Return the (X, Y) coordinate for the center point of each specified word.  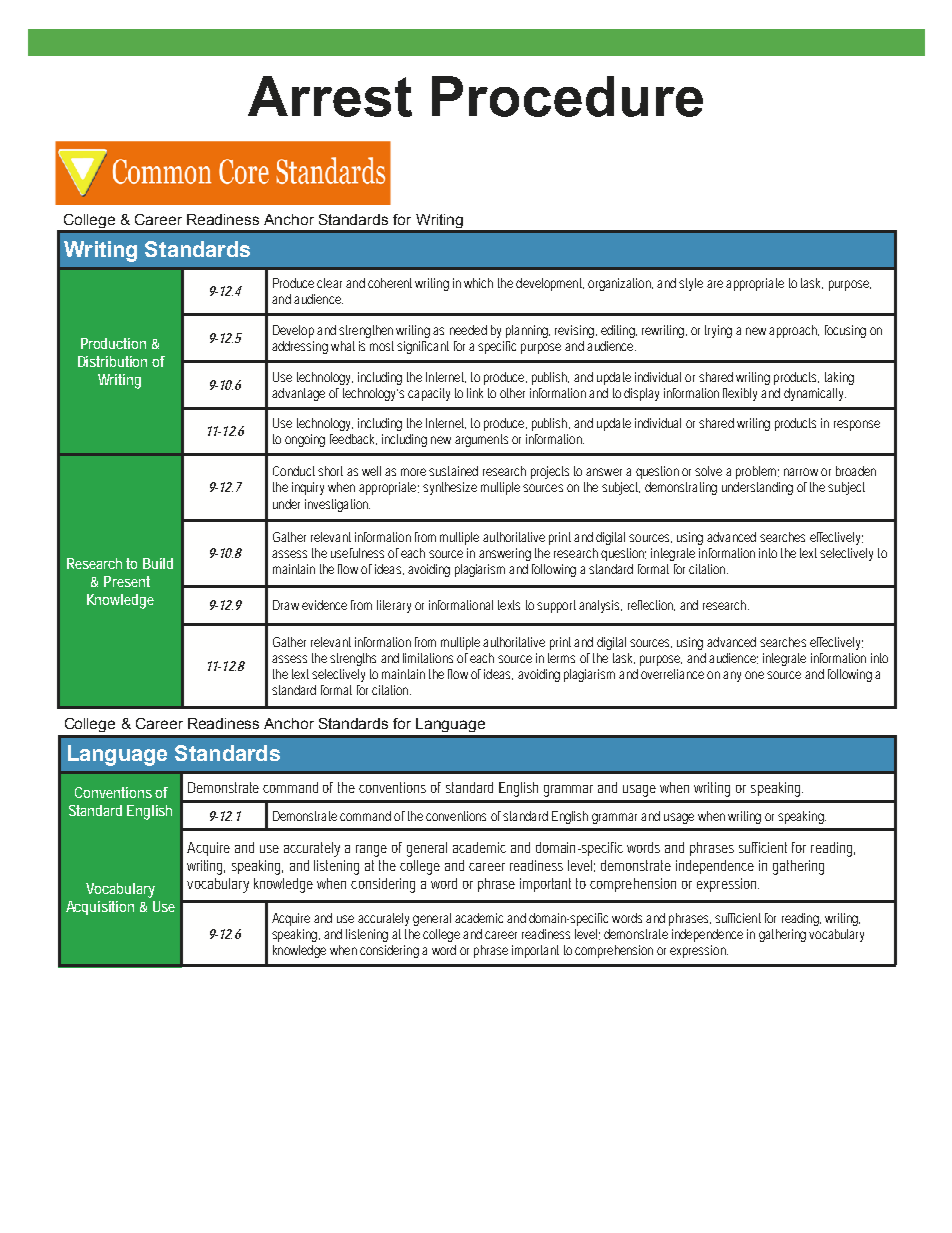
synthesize (450, 488)
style (691, 284)
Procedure (567, 96)
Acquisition (100, 908)
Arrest (330, 96)
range (371, 851)
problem (757, 472)
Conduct (294, 471)
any (732, 676)
